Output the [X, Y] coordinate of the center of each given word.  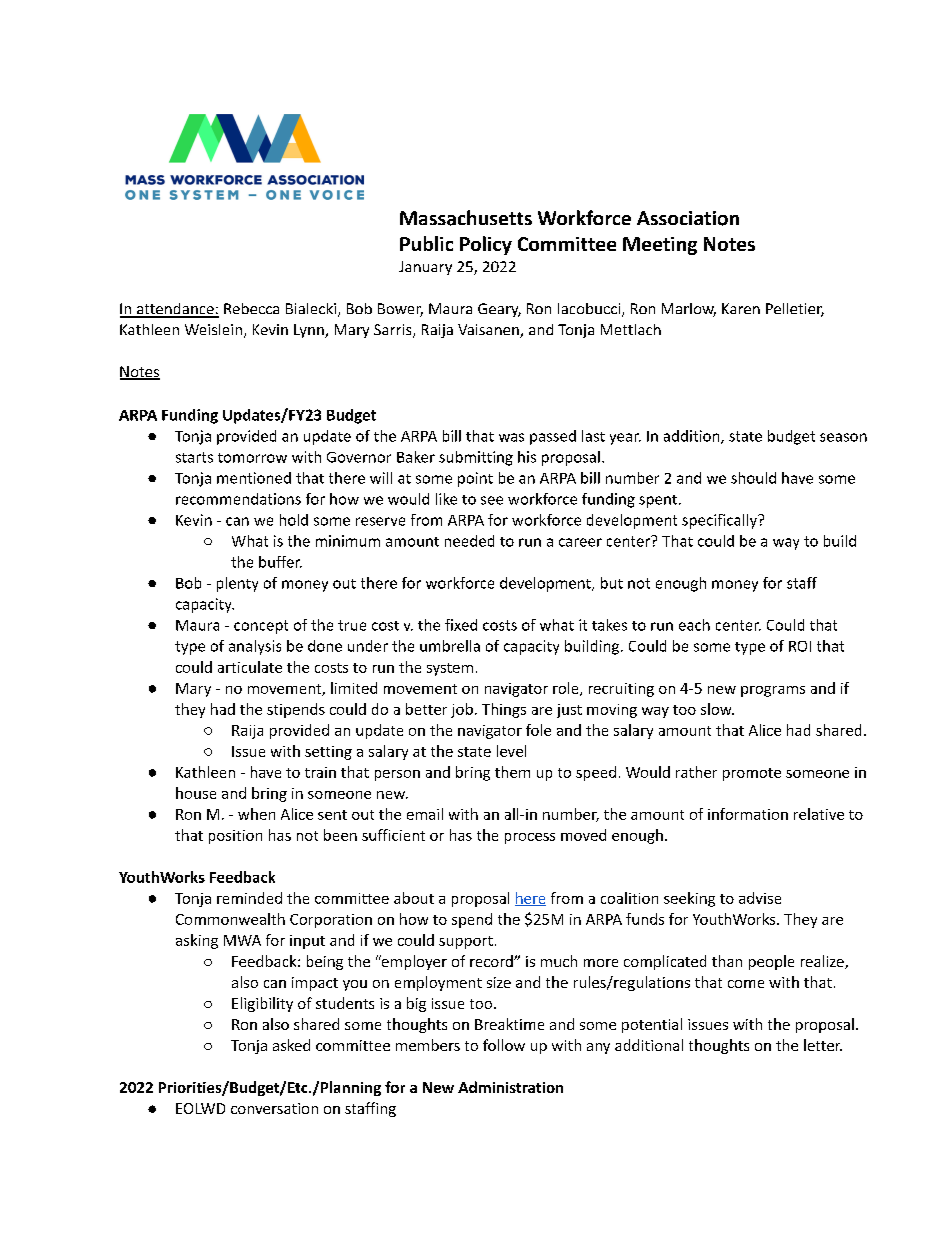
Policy [486, 245]
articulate [250, 667]
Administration [510, 1087]
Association [688, 218]
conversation [274, 1108]
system [450, 669]
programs [773, 691]
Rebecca [251, 308]
